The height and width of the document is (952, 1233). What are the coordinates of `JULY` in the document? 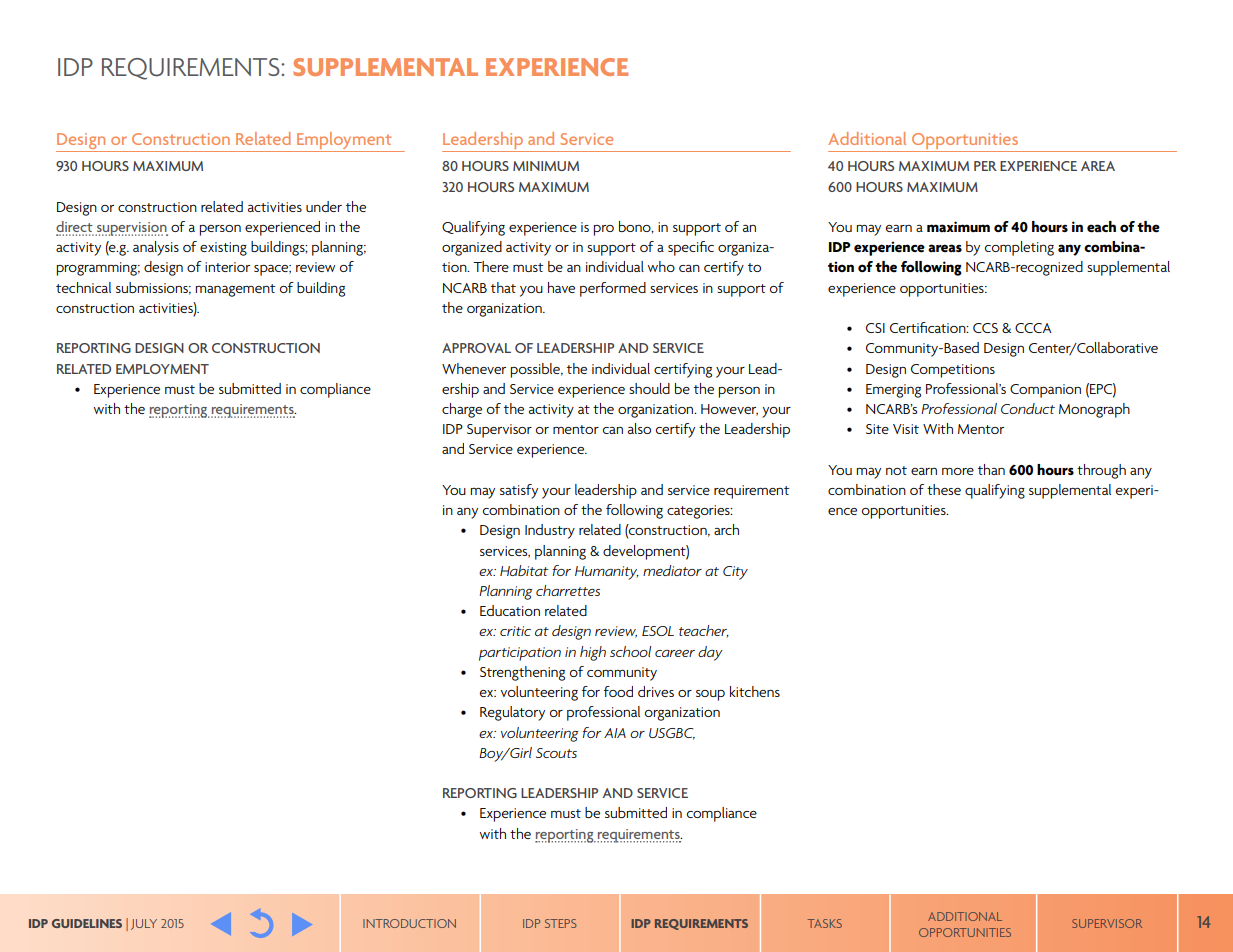 It's located at (144, 924).
